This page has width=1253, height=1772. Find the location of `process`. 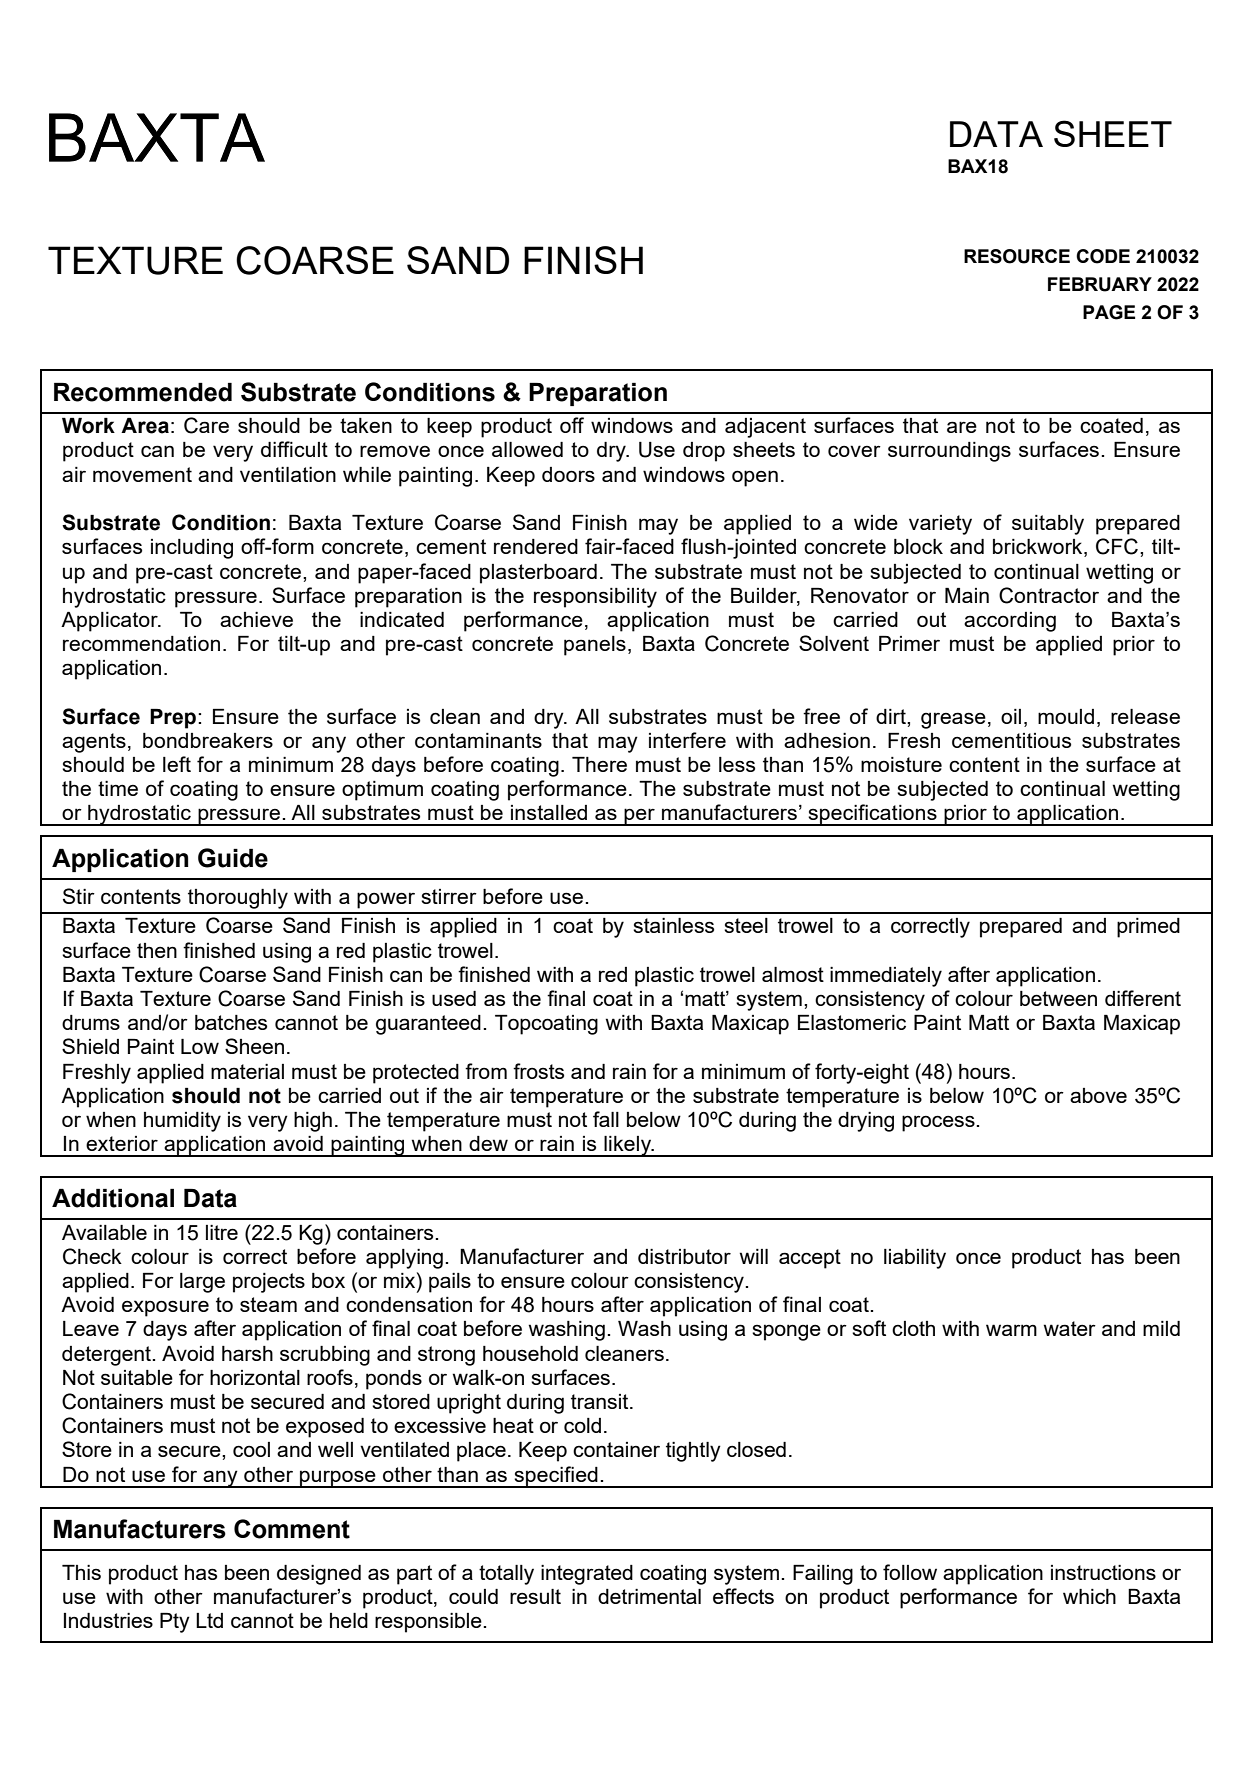

process is located at coordinates (939, 1123).
